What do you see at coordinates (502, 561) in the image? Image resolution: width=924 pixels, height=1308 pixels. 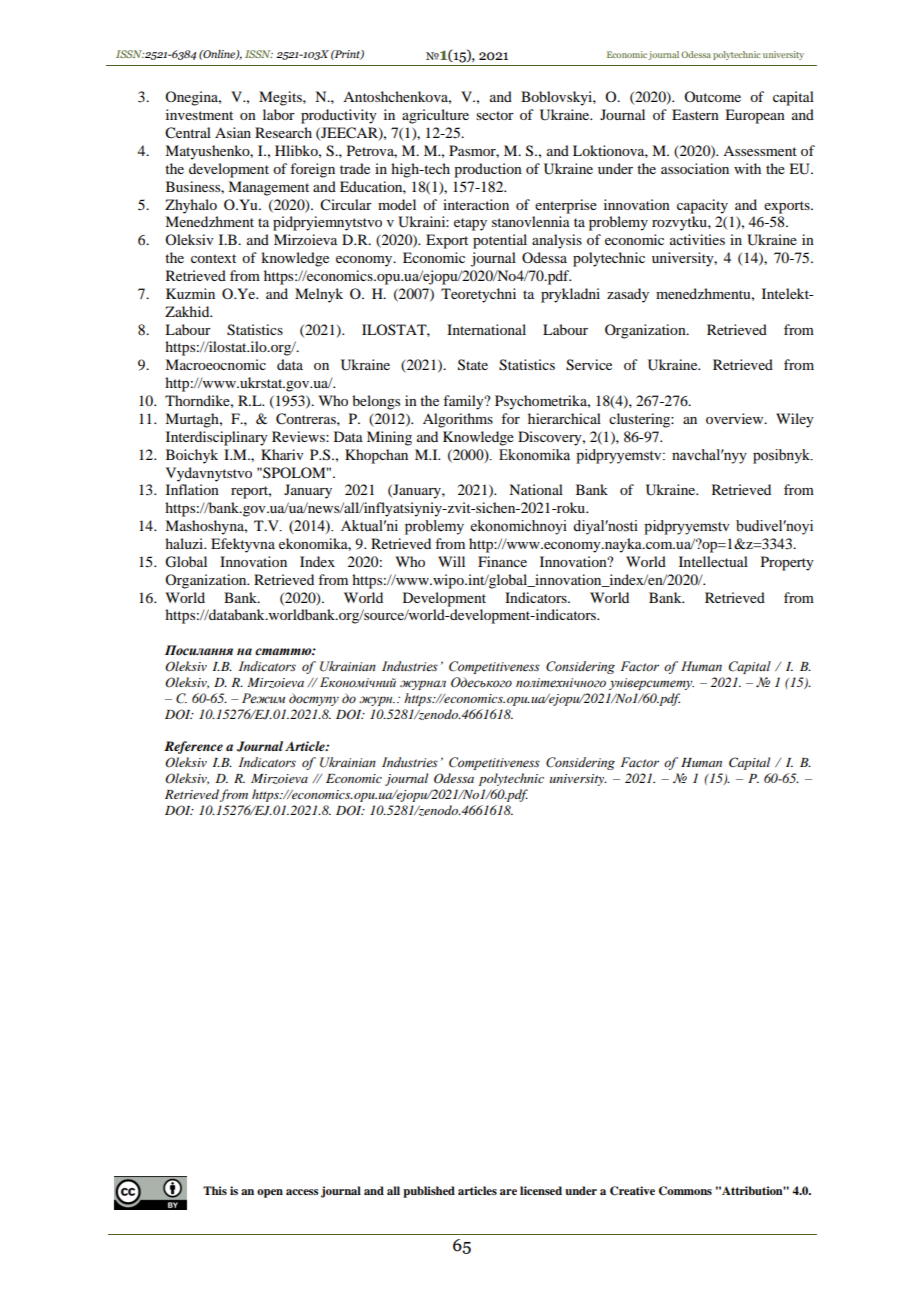 I see `Finance` at bounding box center [502, 561].
